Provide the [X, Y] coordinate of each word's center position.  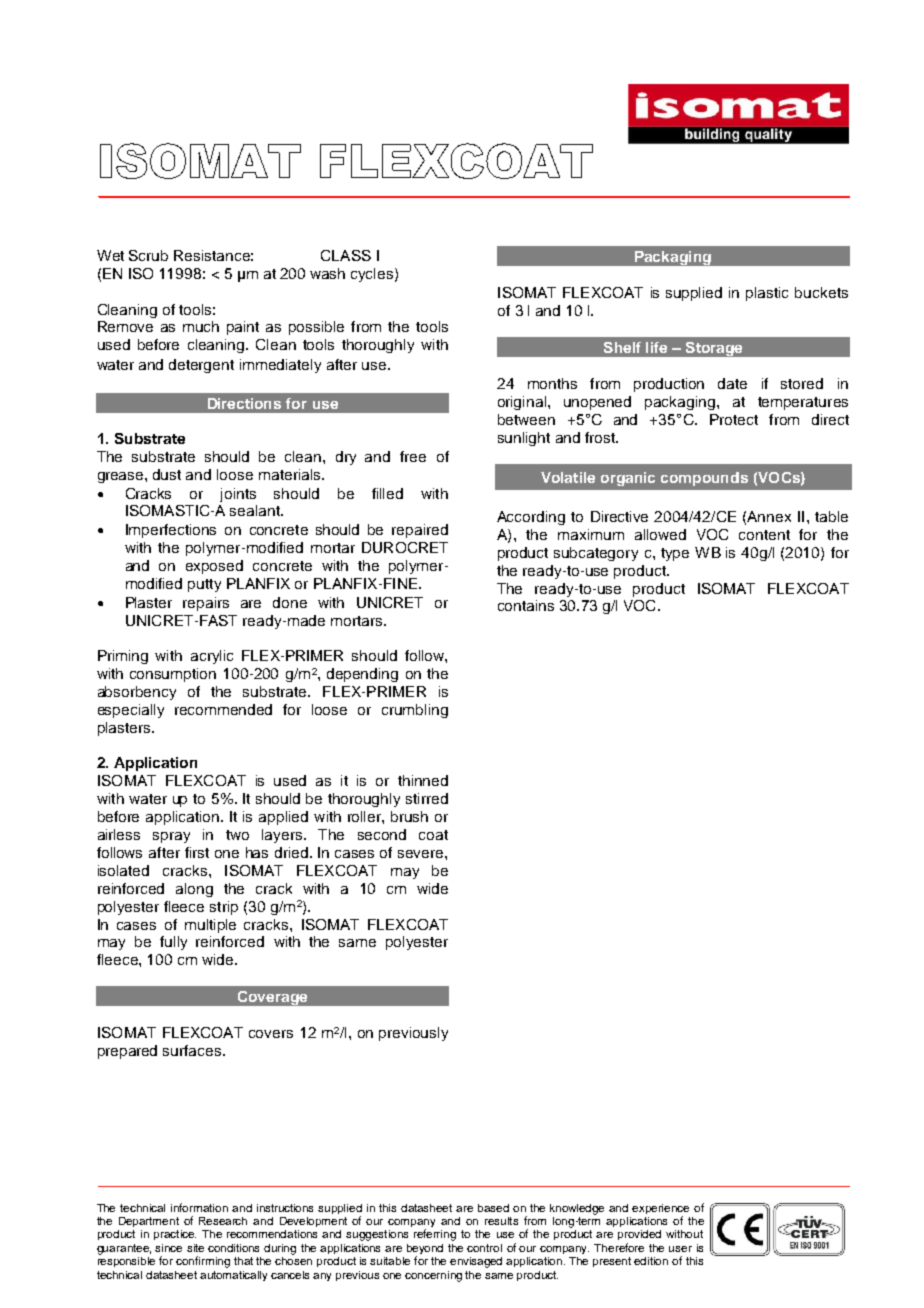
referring [435, 1235]
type [675, 554]
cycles [373, 275]
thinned [423, 780]
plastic [767, 294]
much [201, 326]
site [195, 1248]
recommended [223, 709]
